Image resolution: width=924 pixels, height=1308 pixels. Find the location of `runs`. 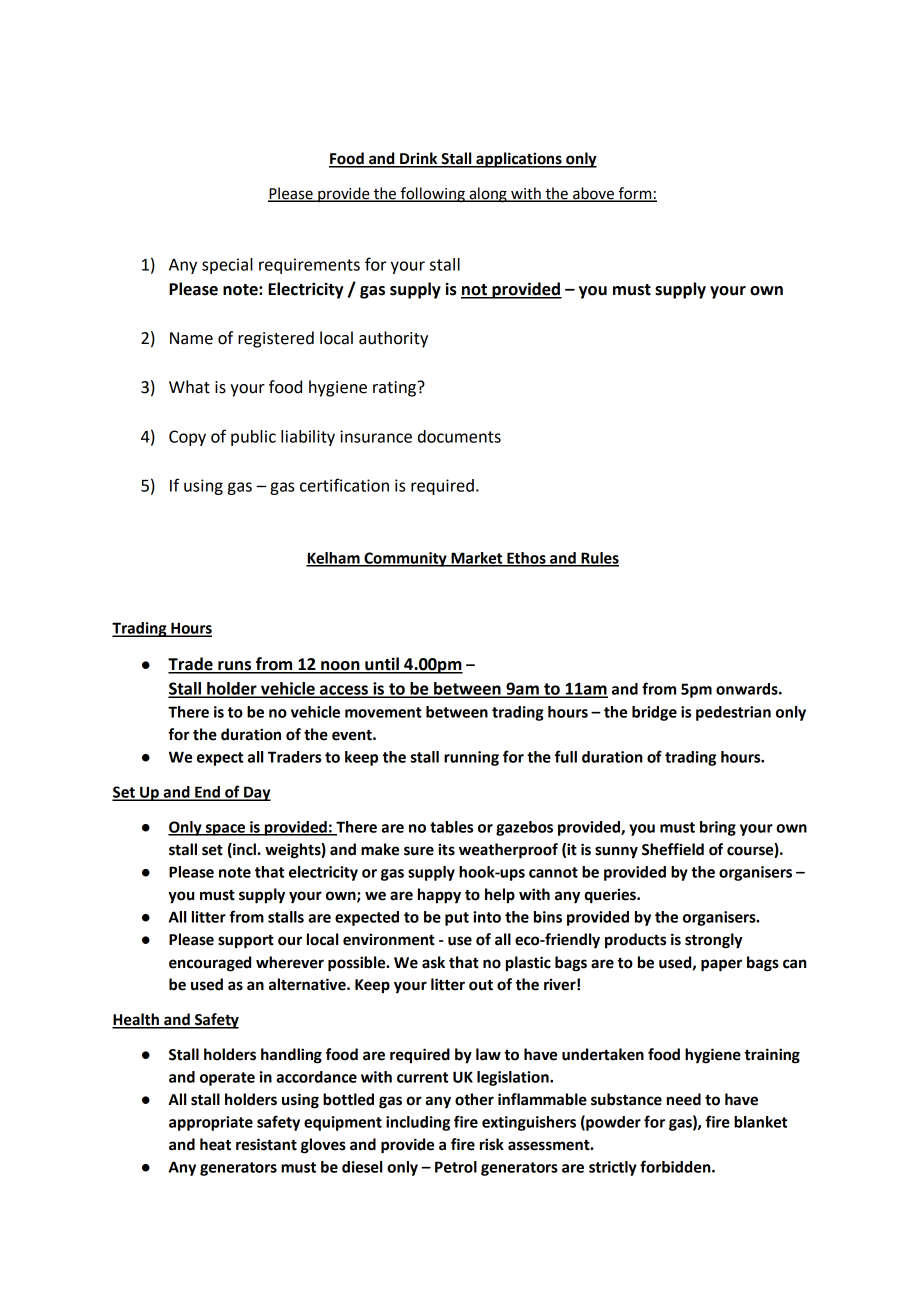

runs is located at coordinates (234, 667).
